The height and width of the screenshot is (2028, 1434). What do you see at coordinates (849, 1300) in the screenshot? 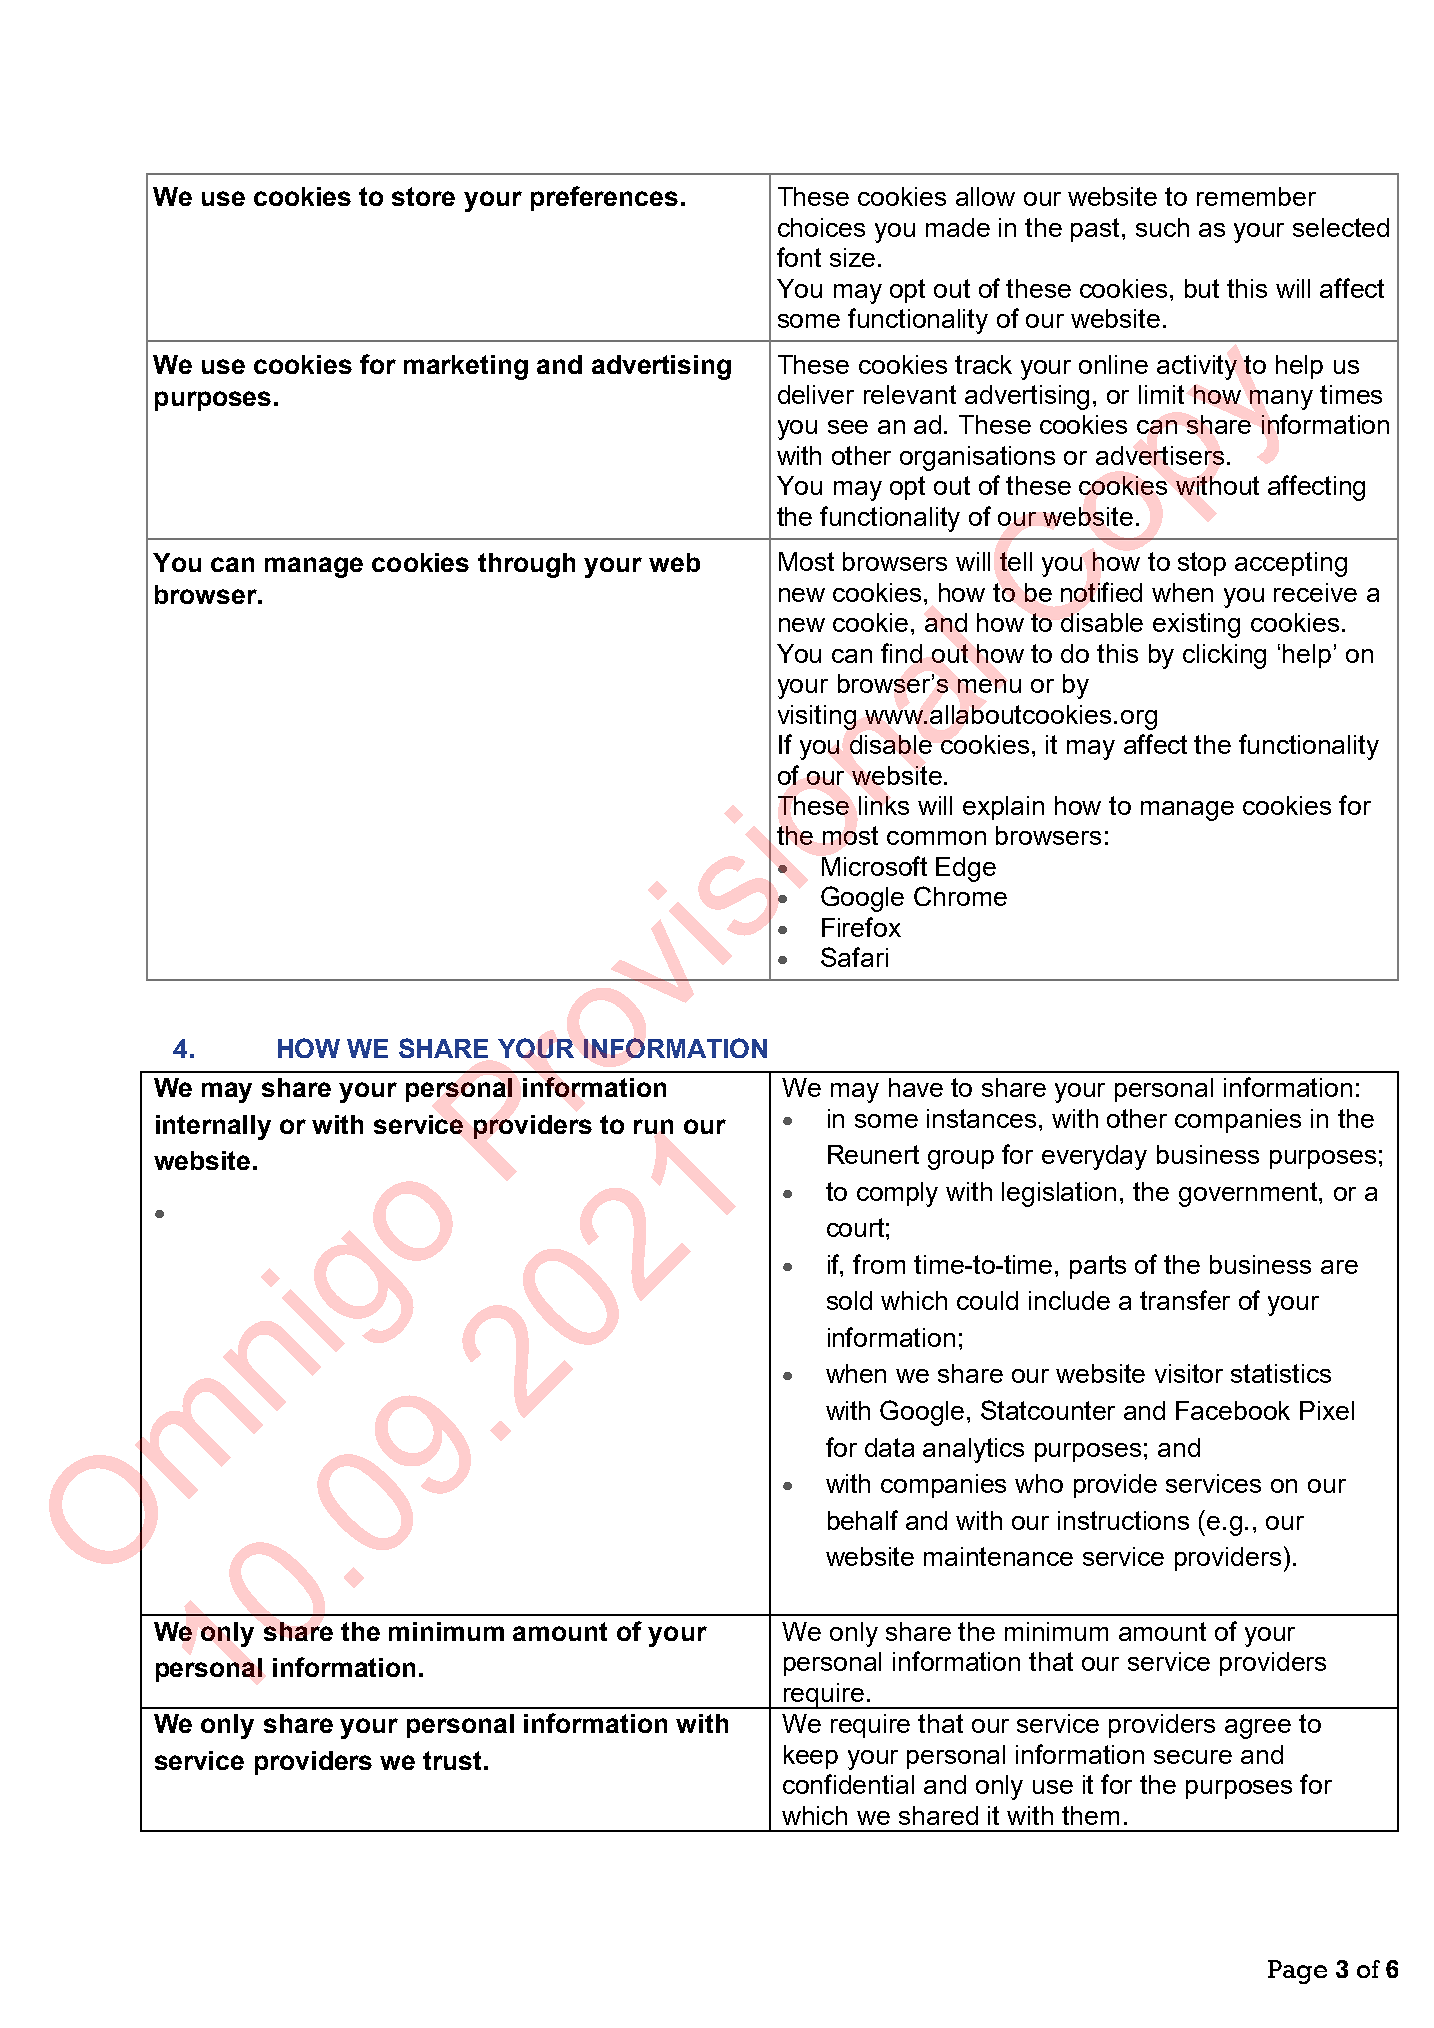
I see `sold` at bounding box center [849, 1300].
